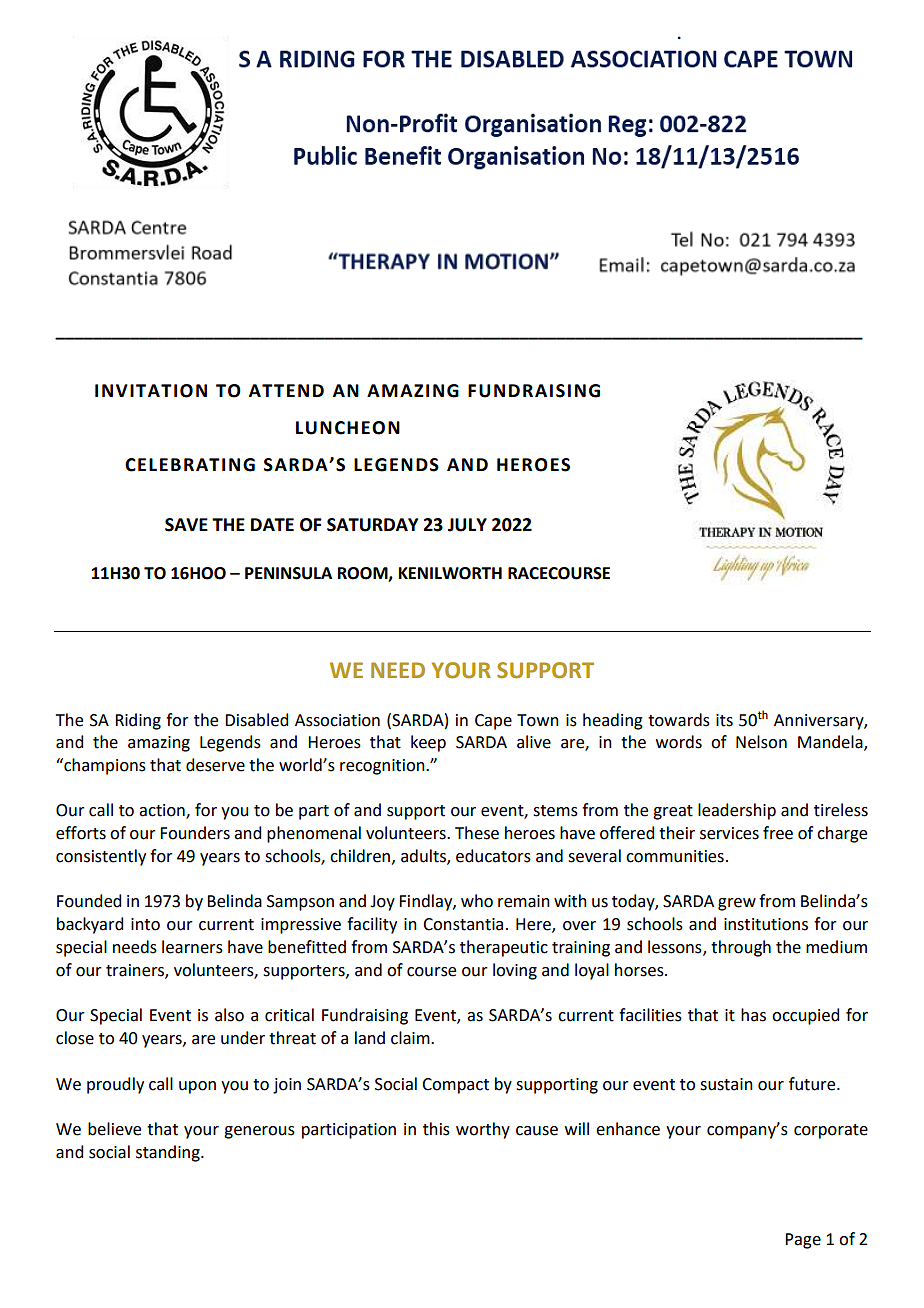 Image resolution: width=924 pixels, height=1308 pixels. I want to click on action, so click(163, 811).
